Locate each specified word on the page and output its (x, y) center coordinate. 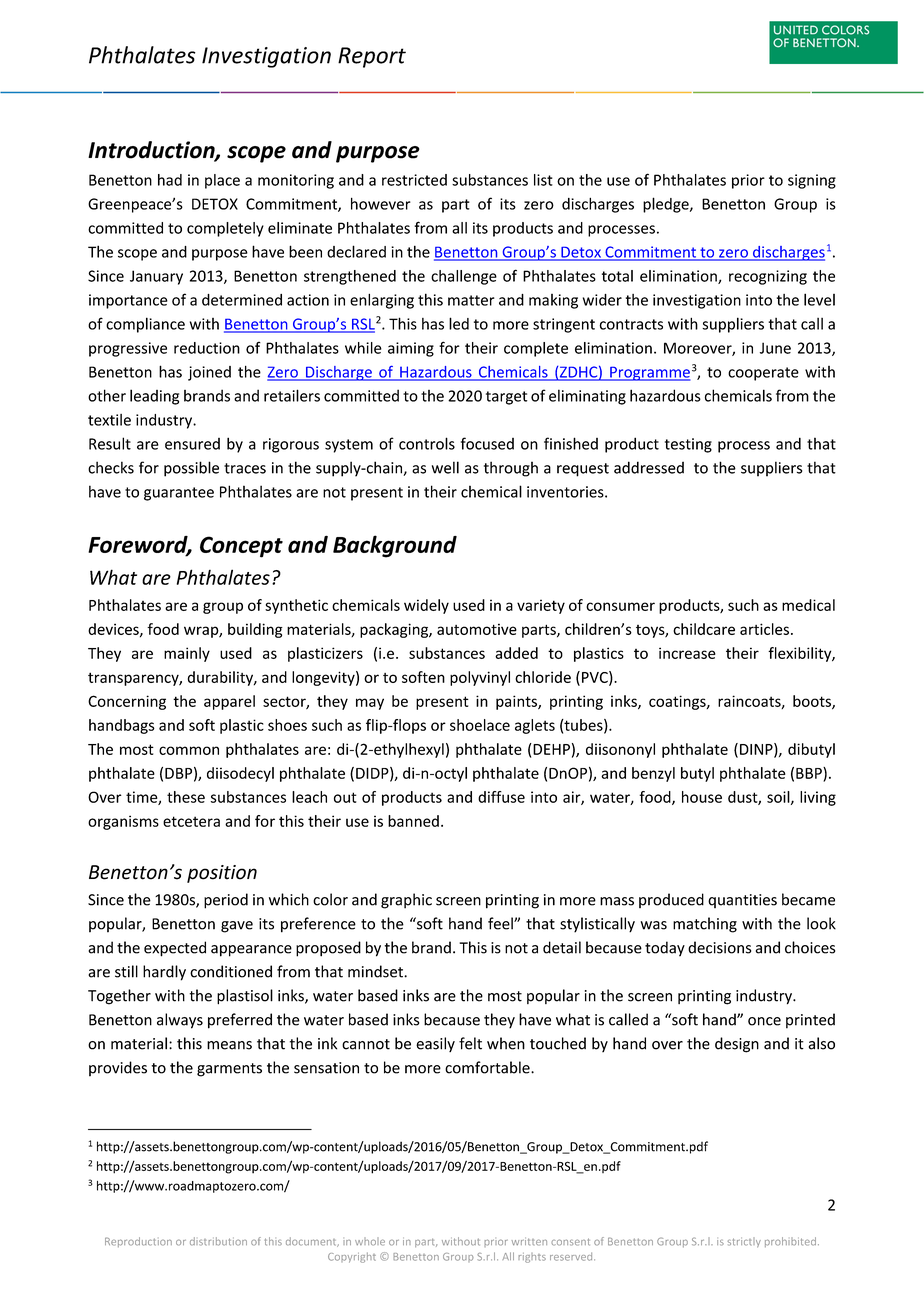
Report (372, 57)
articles (764, 629)
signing (812, 181)
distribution (218, 1241)
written (529, 1241)
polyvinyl (480, 678)
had (170, 180)
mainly (187, 654)
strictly (744, 1242)
